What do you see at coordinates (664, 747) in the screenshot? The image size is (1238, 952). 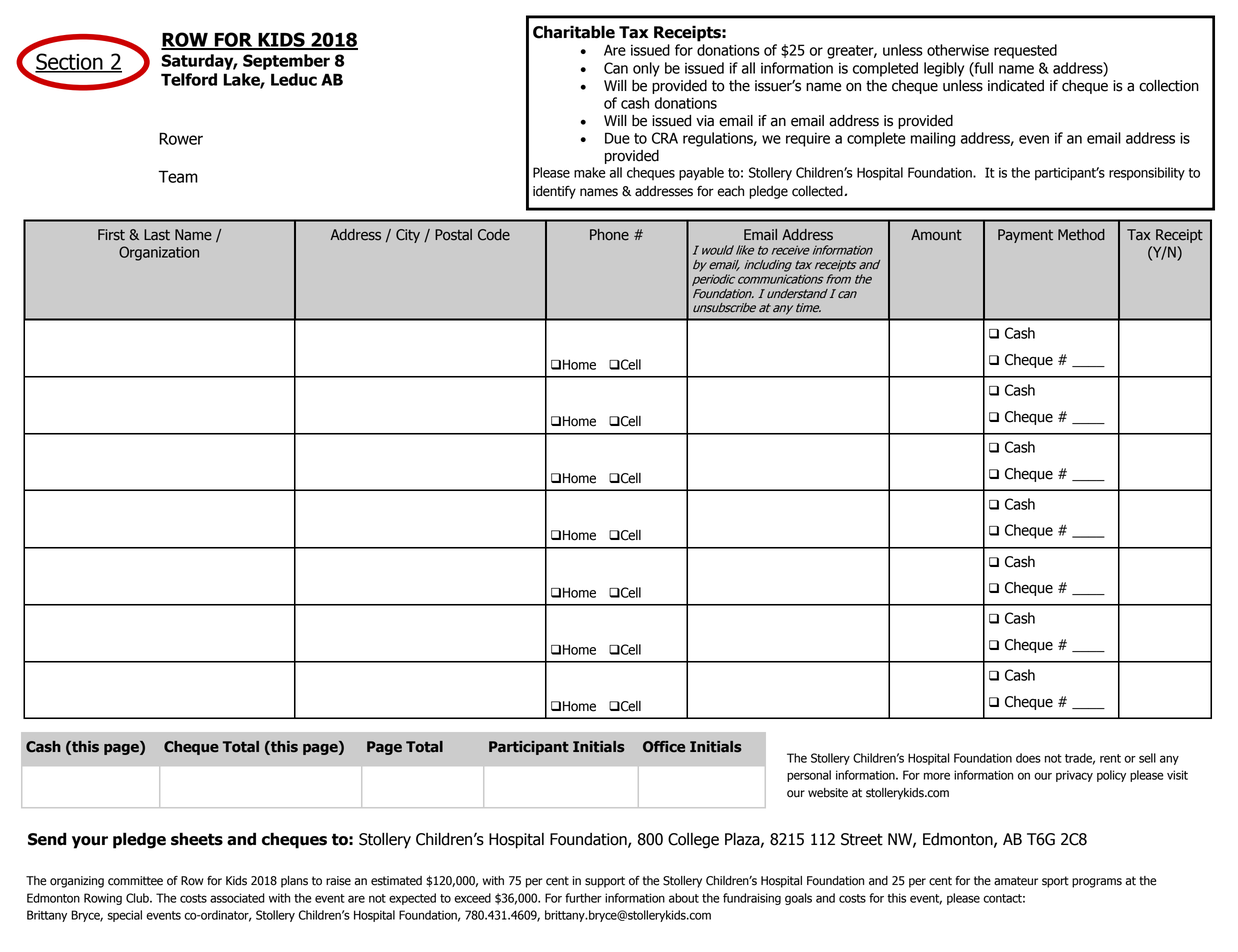 I see `Office` at bounding box center [664, 747].
